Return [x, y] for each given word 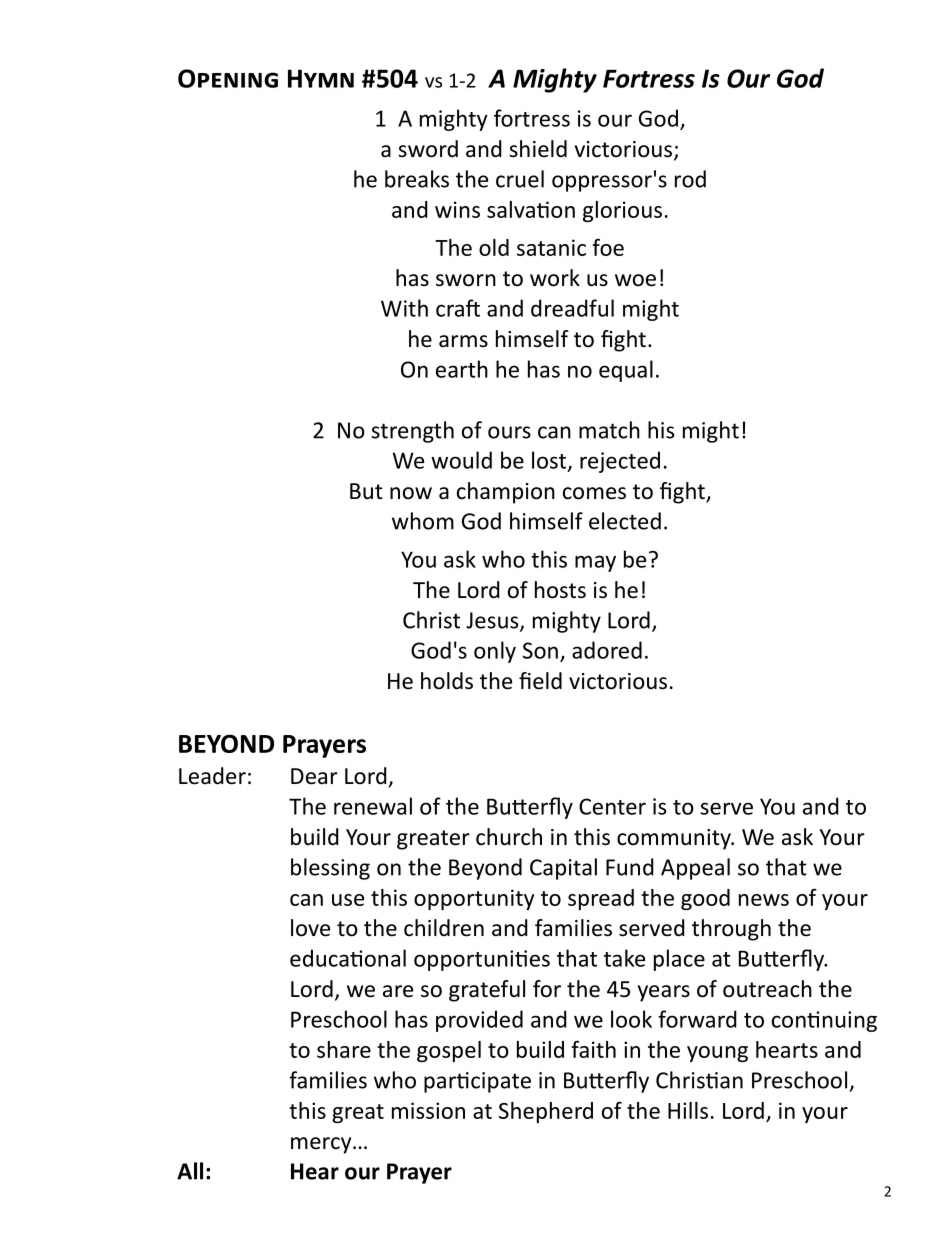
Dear [314, 776]
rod [690, 179]
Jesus [493, 621]
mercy [322, 1145]
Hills [688, 1110]
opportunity [474, 899]
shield [538, 149]
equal [626, 371]
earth [462, 369]
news [764, 900]
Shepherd [546, 1112]
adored [607, 650]
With [404, 308]
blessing [330, 869]
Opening [228, 78]
